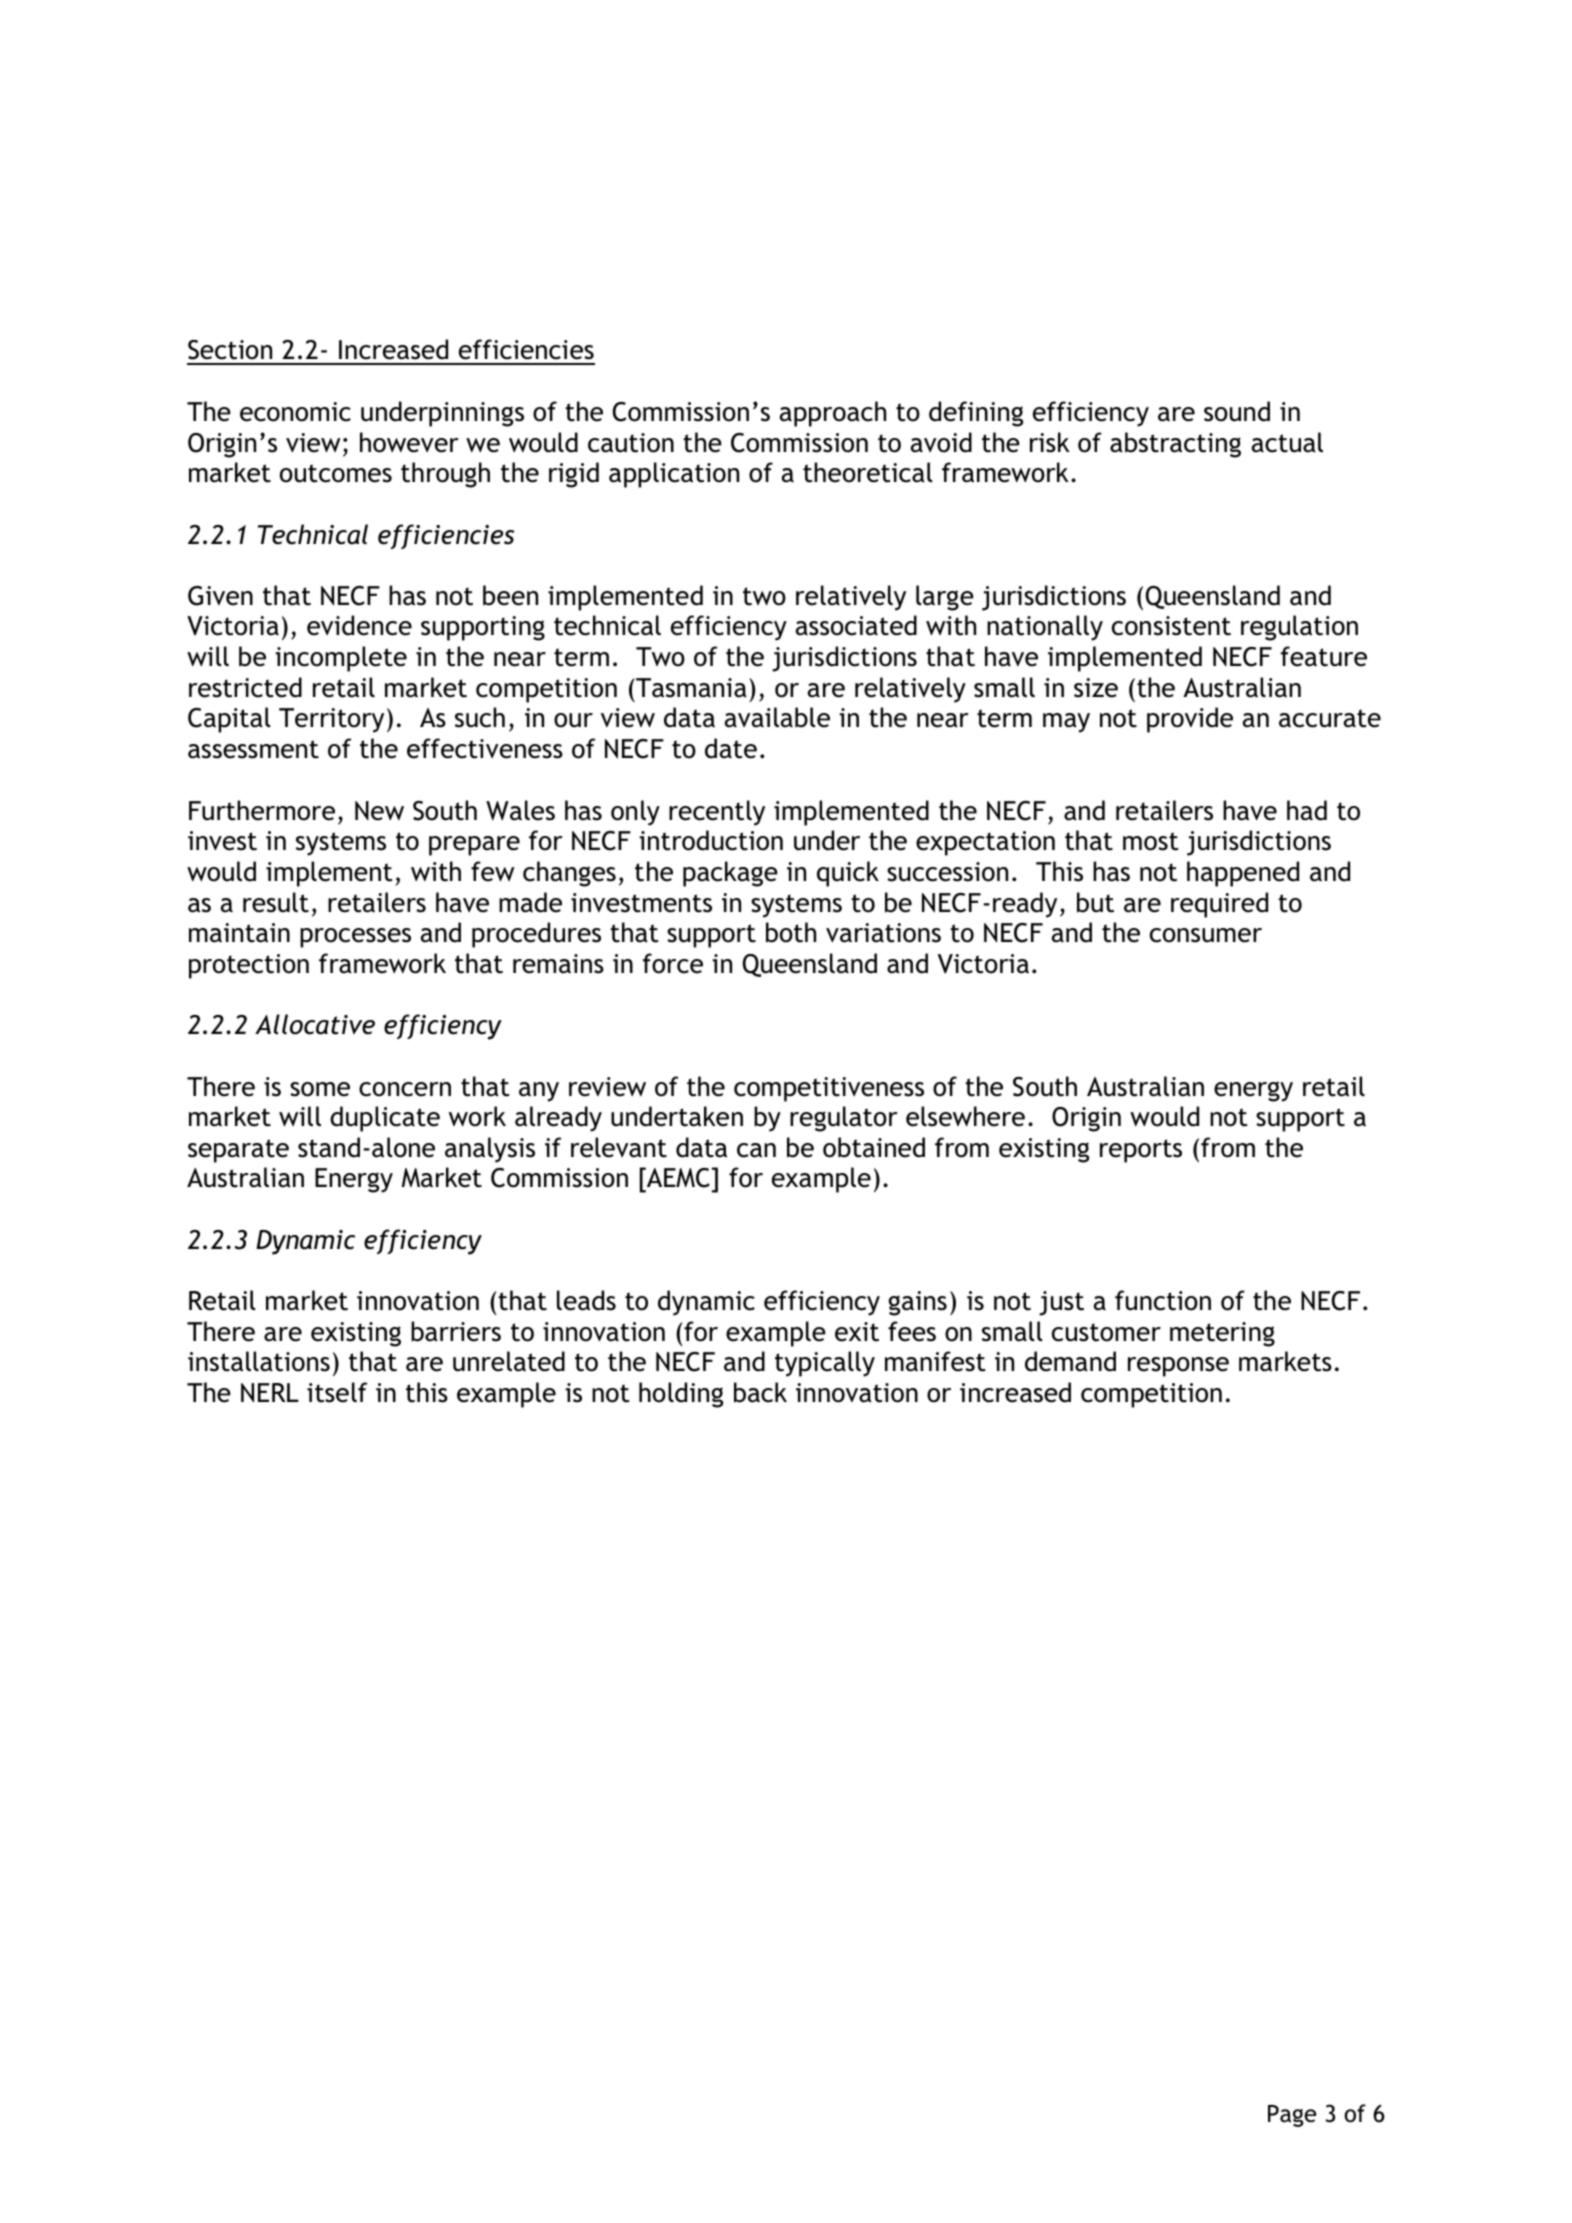  What do you see at coordinates (1292, 2116) in the screenshot?
I see `Page` at bounding box center [1292, 2116].
